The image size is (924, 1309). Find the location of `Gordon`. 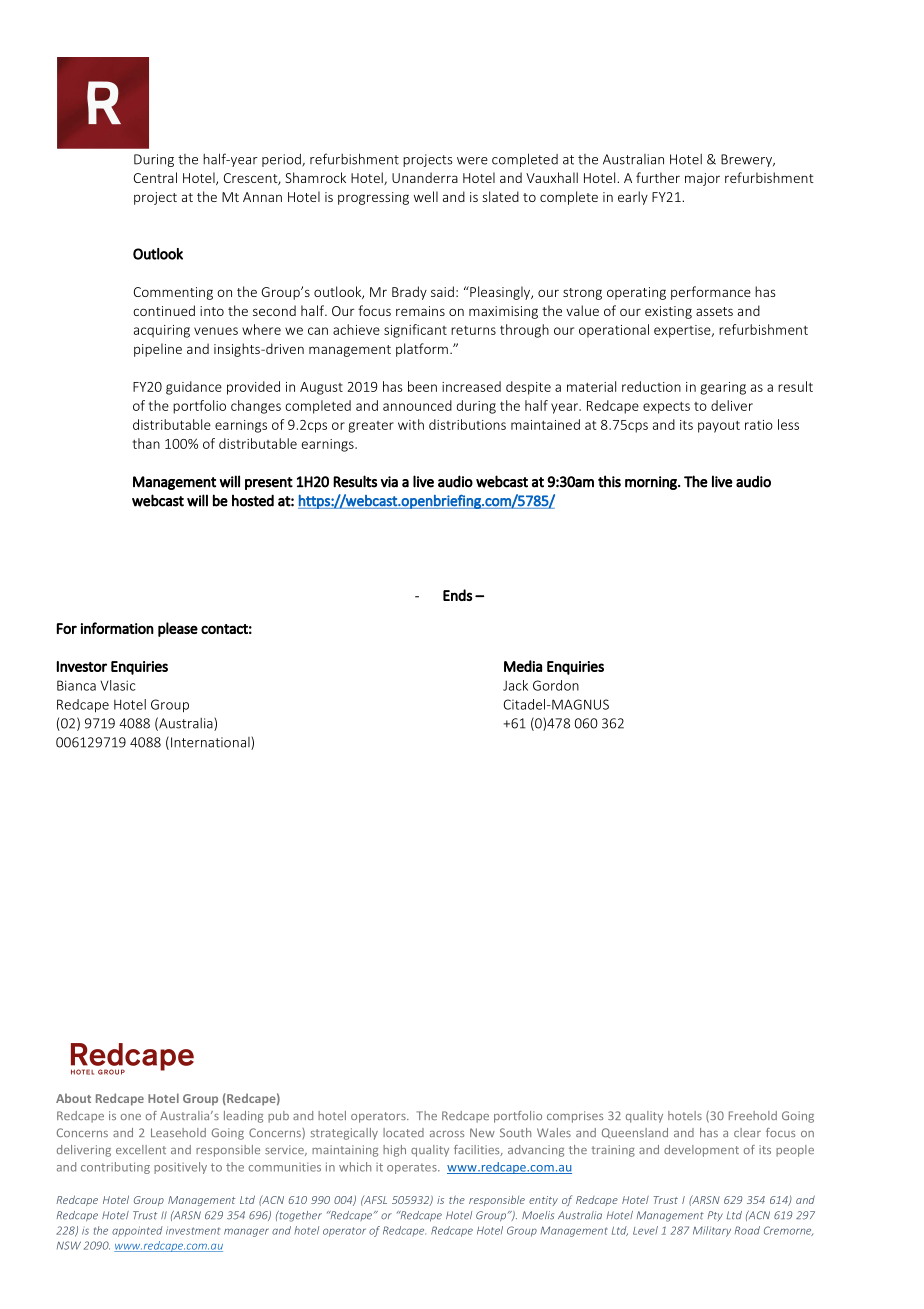

Gordon is located at coordinates (556, 685).
